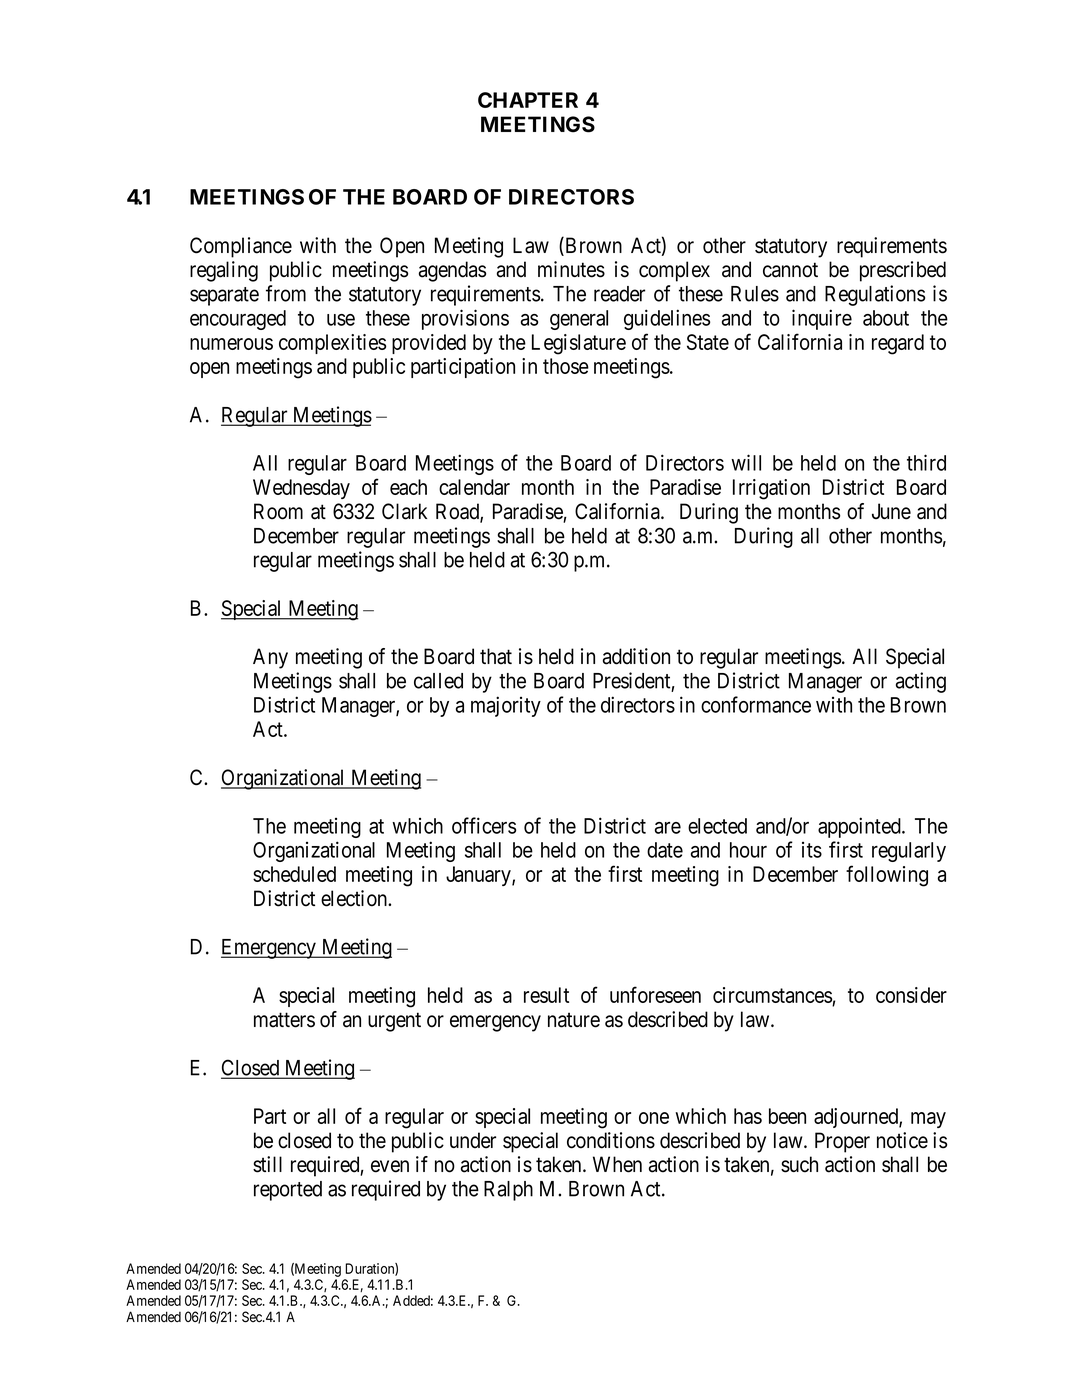 The height and width of the screenshot is (1388, 1073). I want to click on conditions, so click(611, 1140).
